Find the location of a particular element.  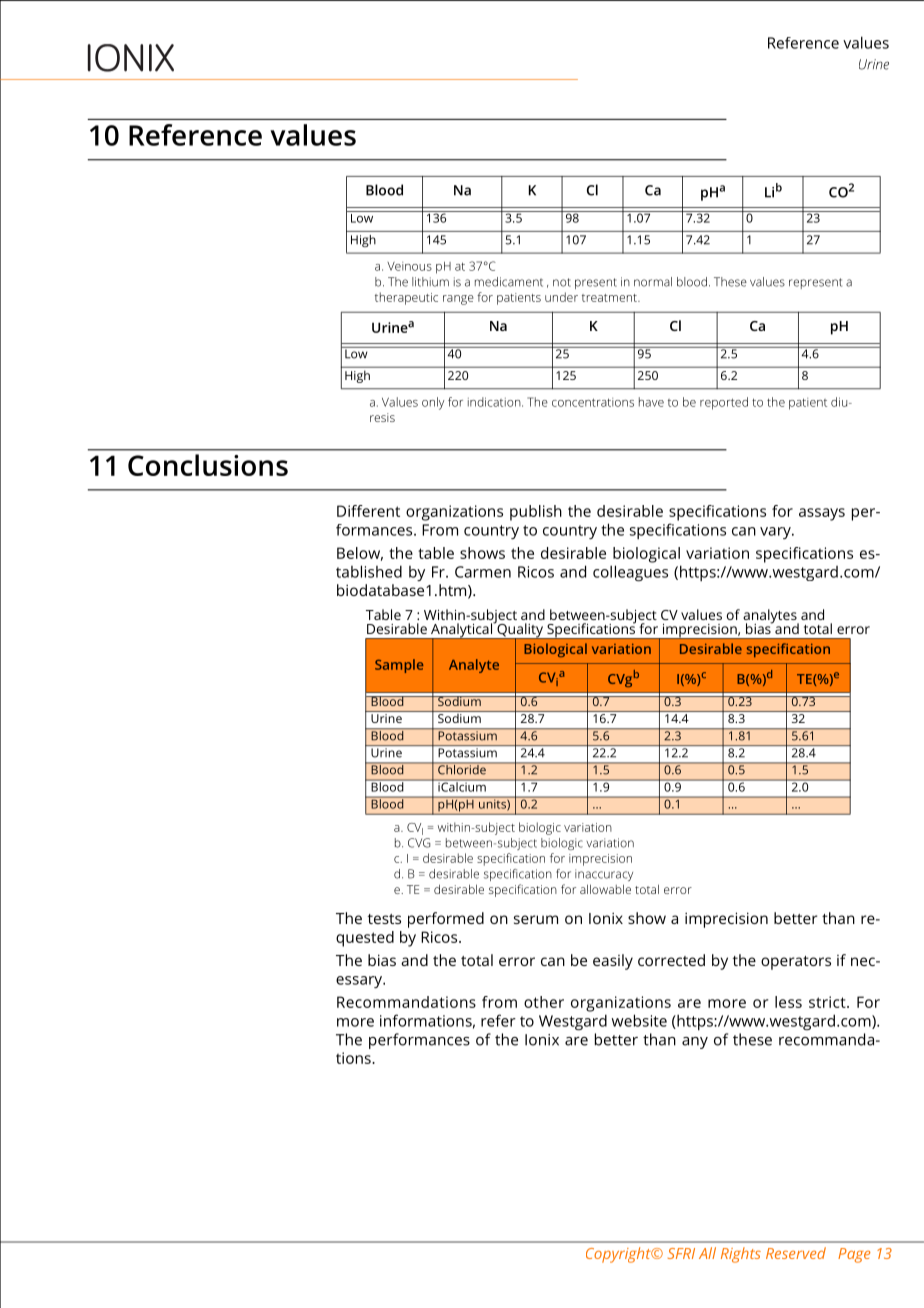

operators is located at coordinates (796, 963).
